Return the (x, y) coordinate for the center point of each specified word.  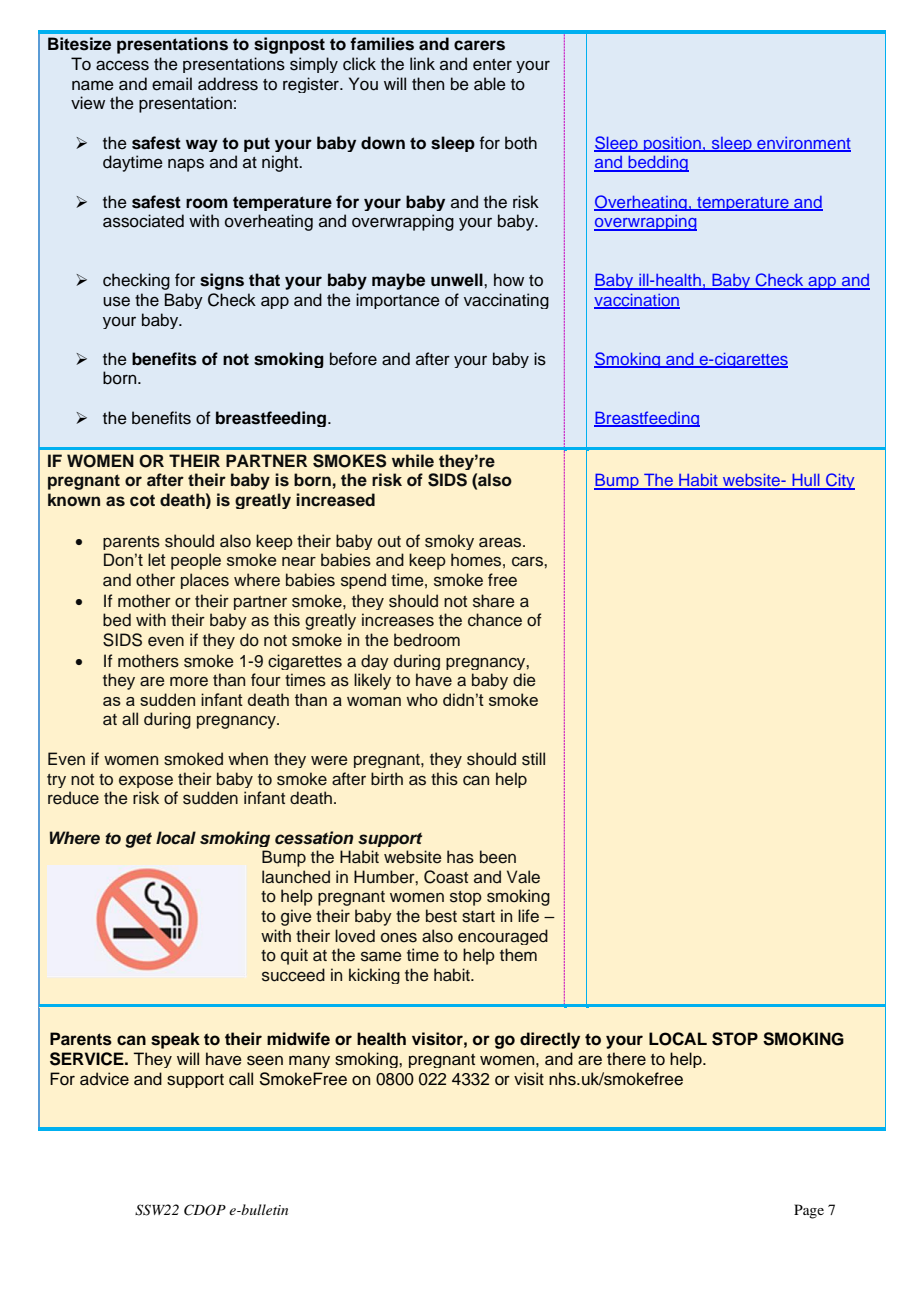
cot (142, 501)
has (460, 857)
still (533, 759)
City (839, 481)
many (309, 1061)
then (428, 84)
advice (104, 1079)
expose (146, 781)
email (172, 84)
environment (803, 144)
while (413, 461)
